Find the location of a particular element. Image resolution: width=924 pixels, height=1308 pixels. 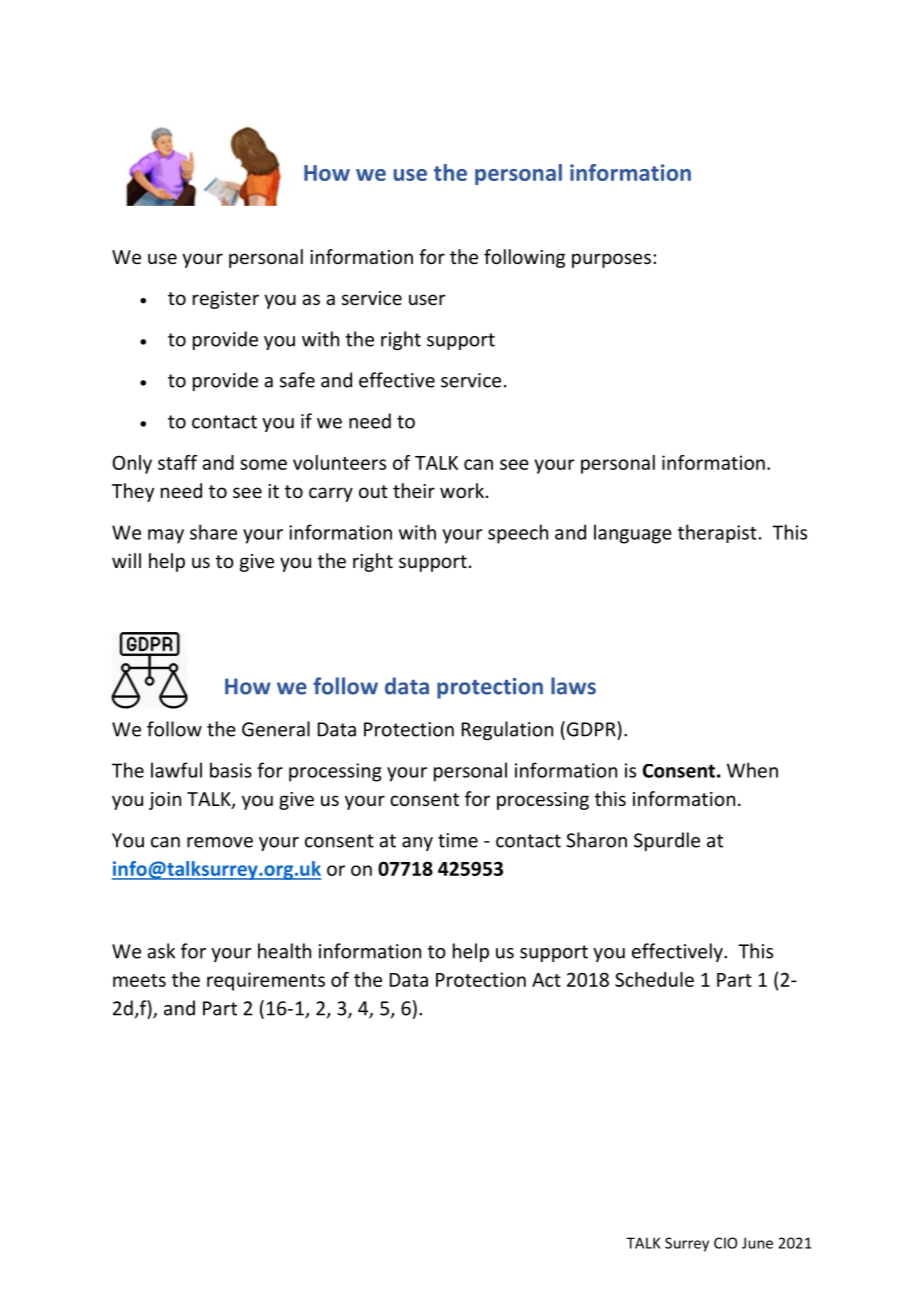

requirements is located at coordinates (266, 981).
